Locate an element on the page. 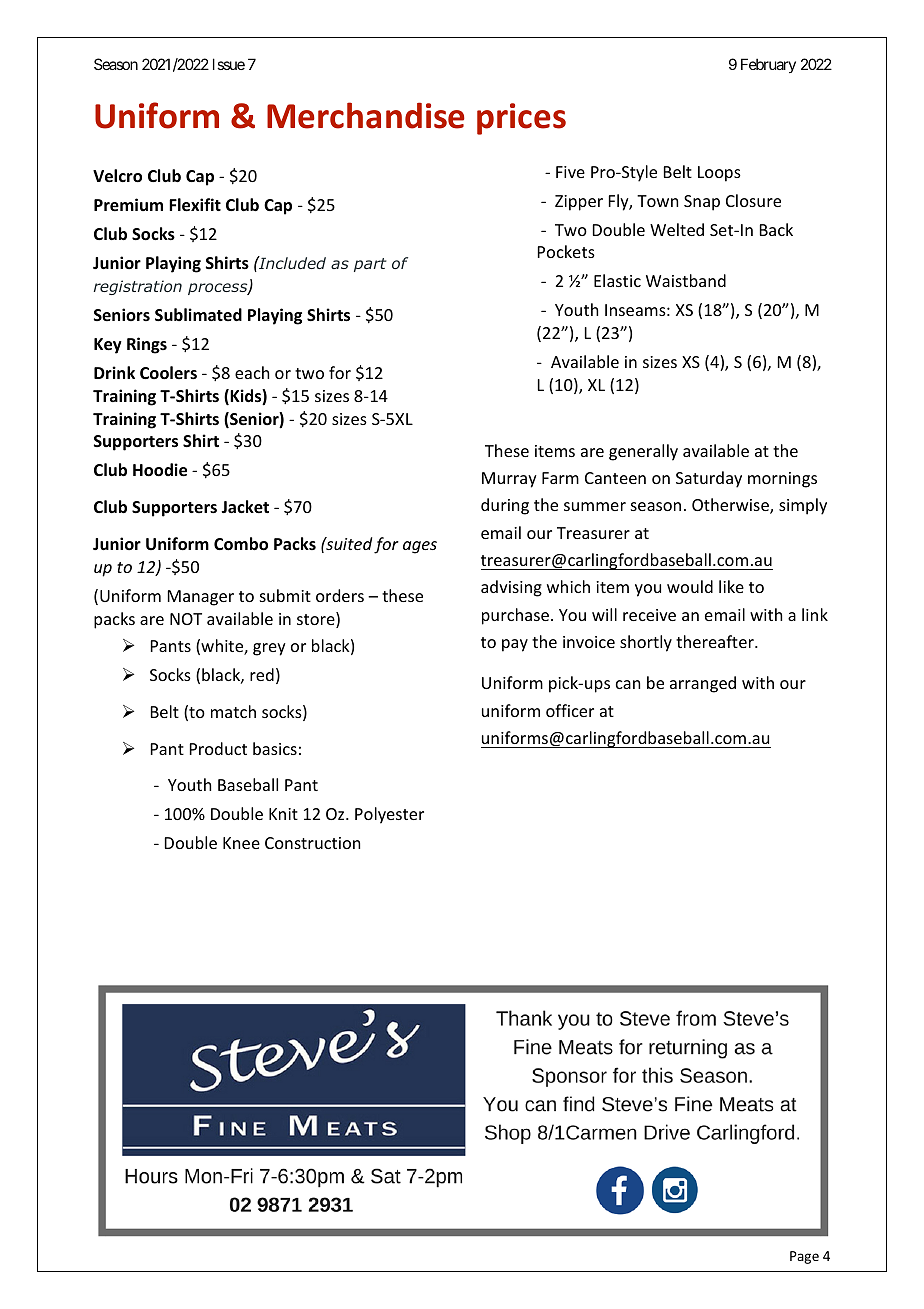 This image has height=1309, width=924. Knee is located at coordinates (241, 843).
